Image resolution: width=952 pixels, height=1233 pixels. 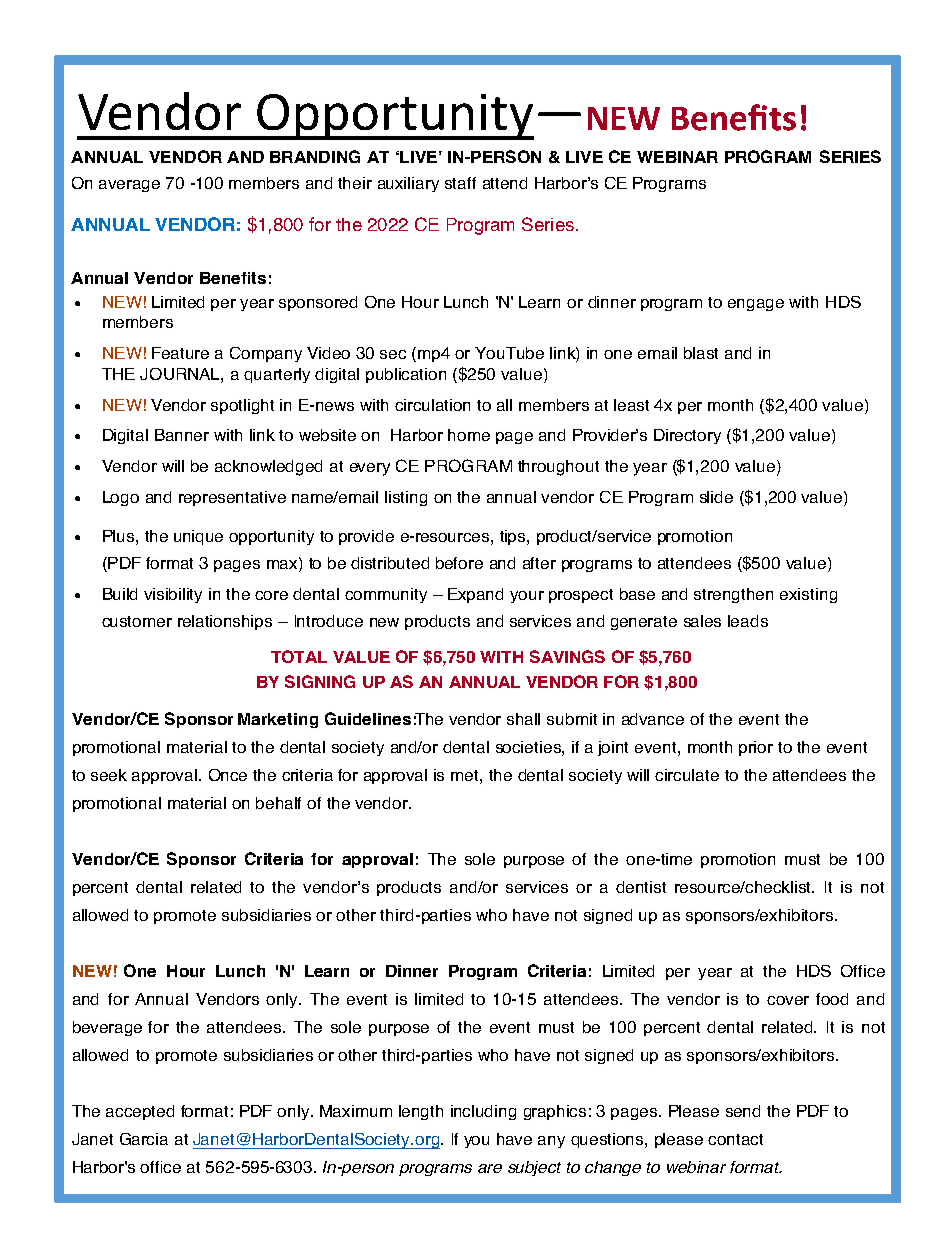 I want to click on engage, so click(x=756, y=305).
